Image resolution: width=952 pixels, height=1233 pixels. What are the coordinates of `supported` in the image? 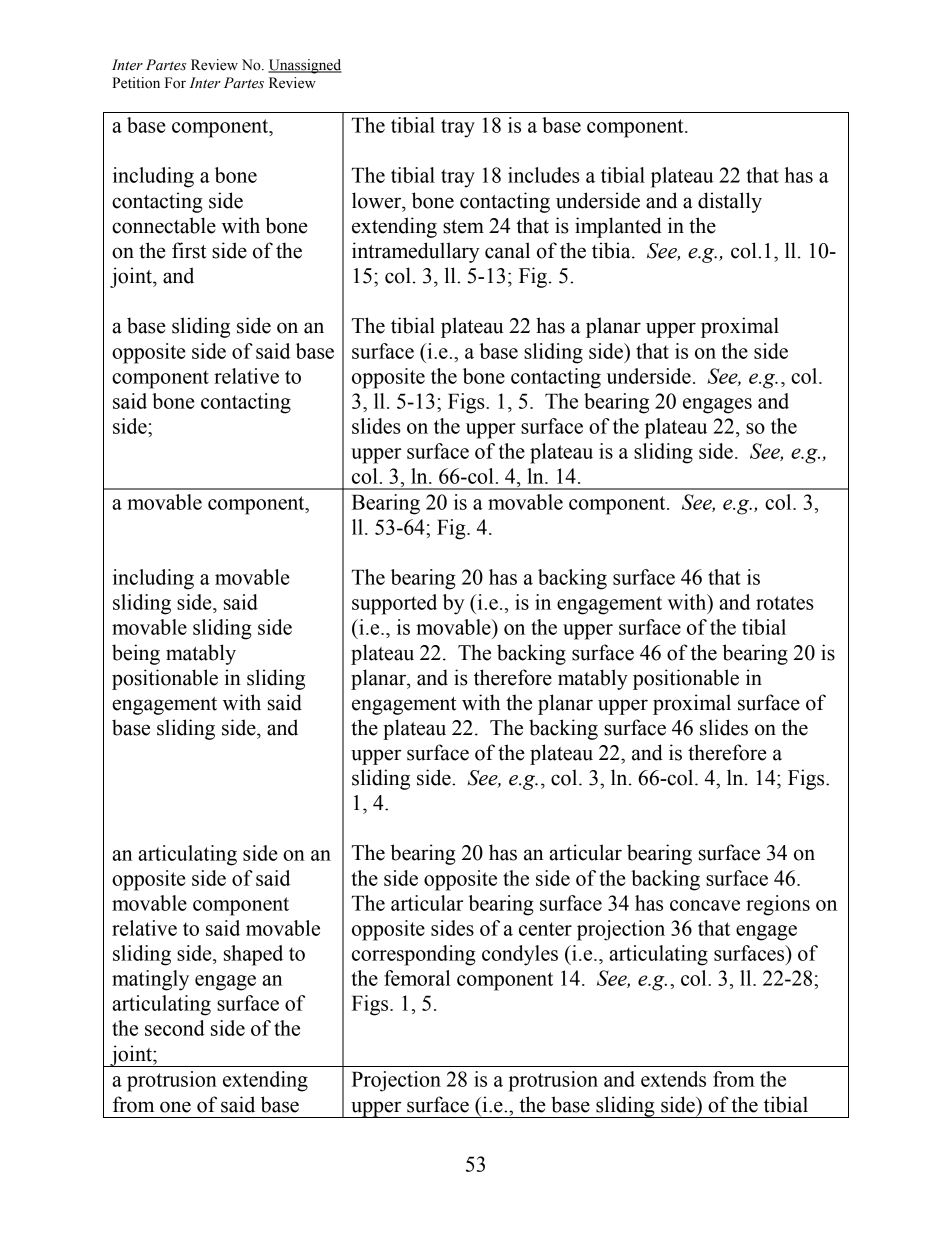 It's located at (394, 604).
